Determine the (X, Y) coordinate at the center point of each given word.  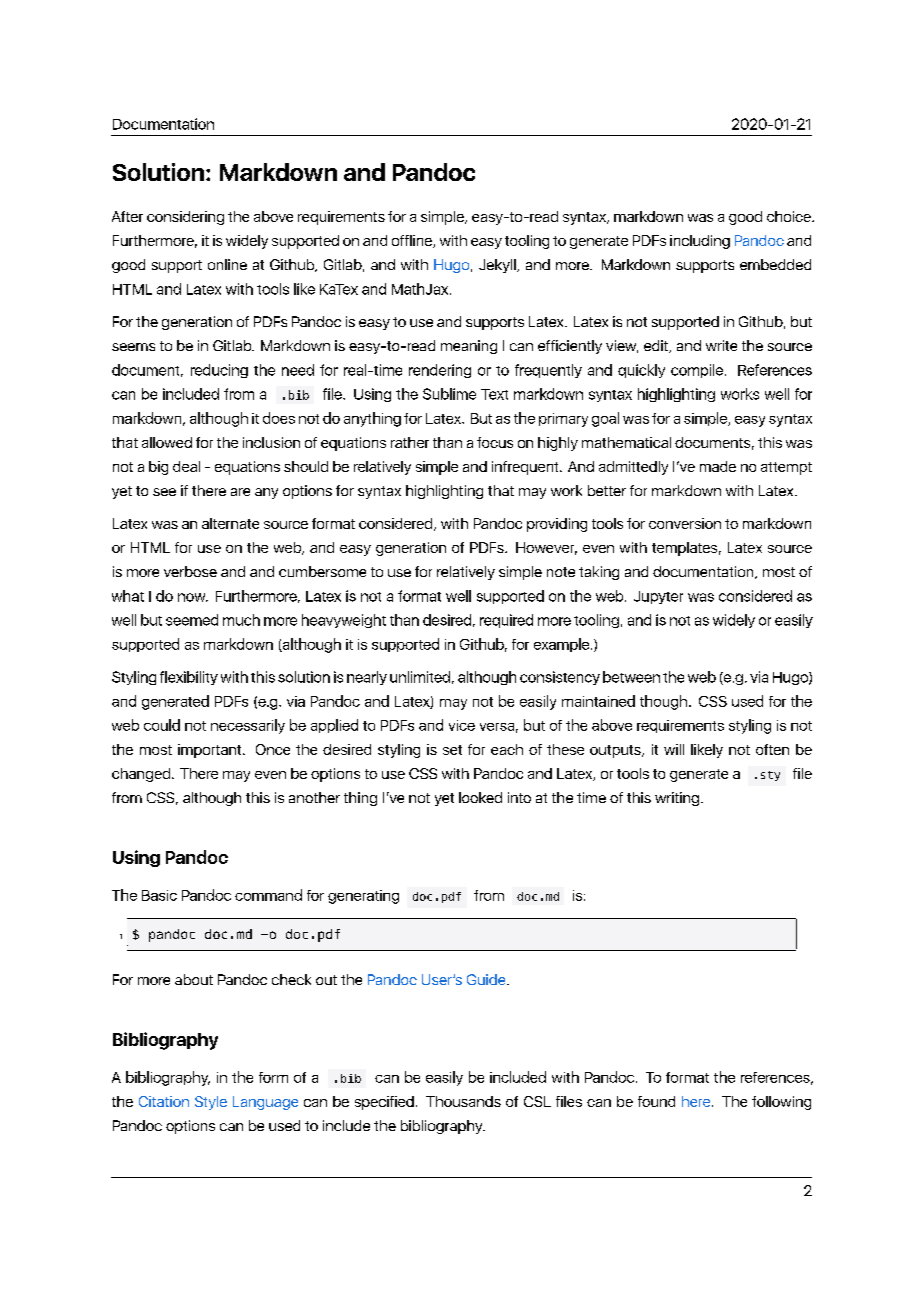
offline (413, 241)
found (656, 1101)
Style (211, 1103)
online (227, 264)
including (700, 242)
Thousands (463, 1101)
